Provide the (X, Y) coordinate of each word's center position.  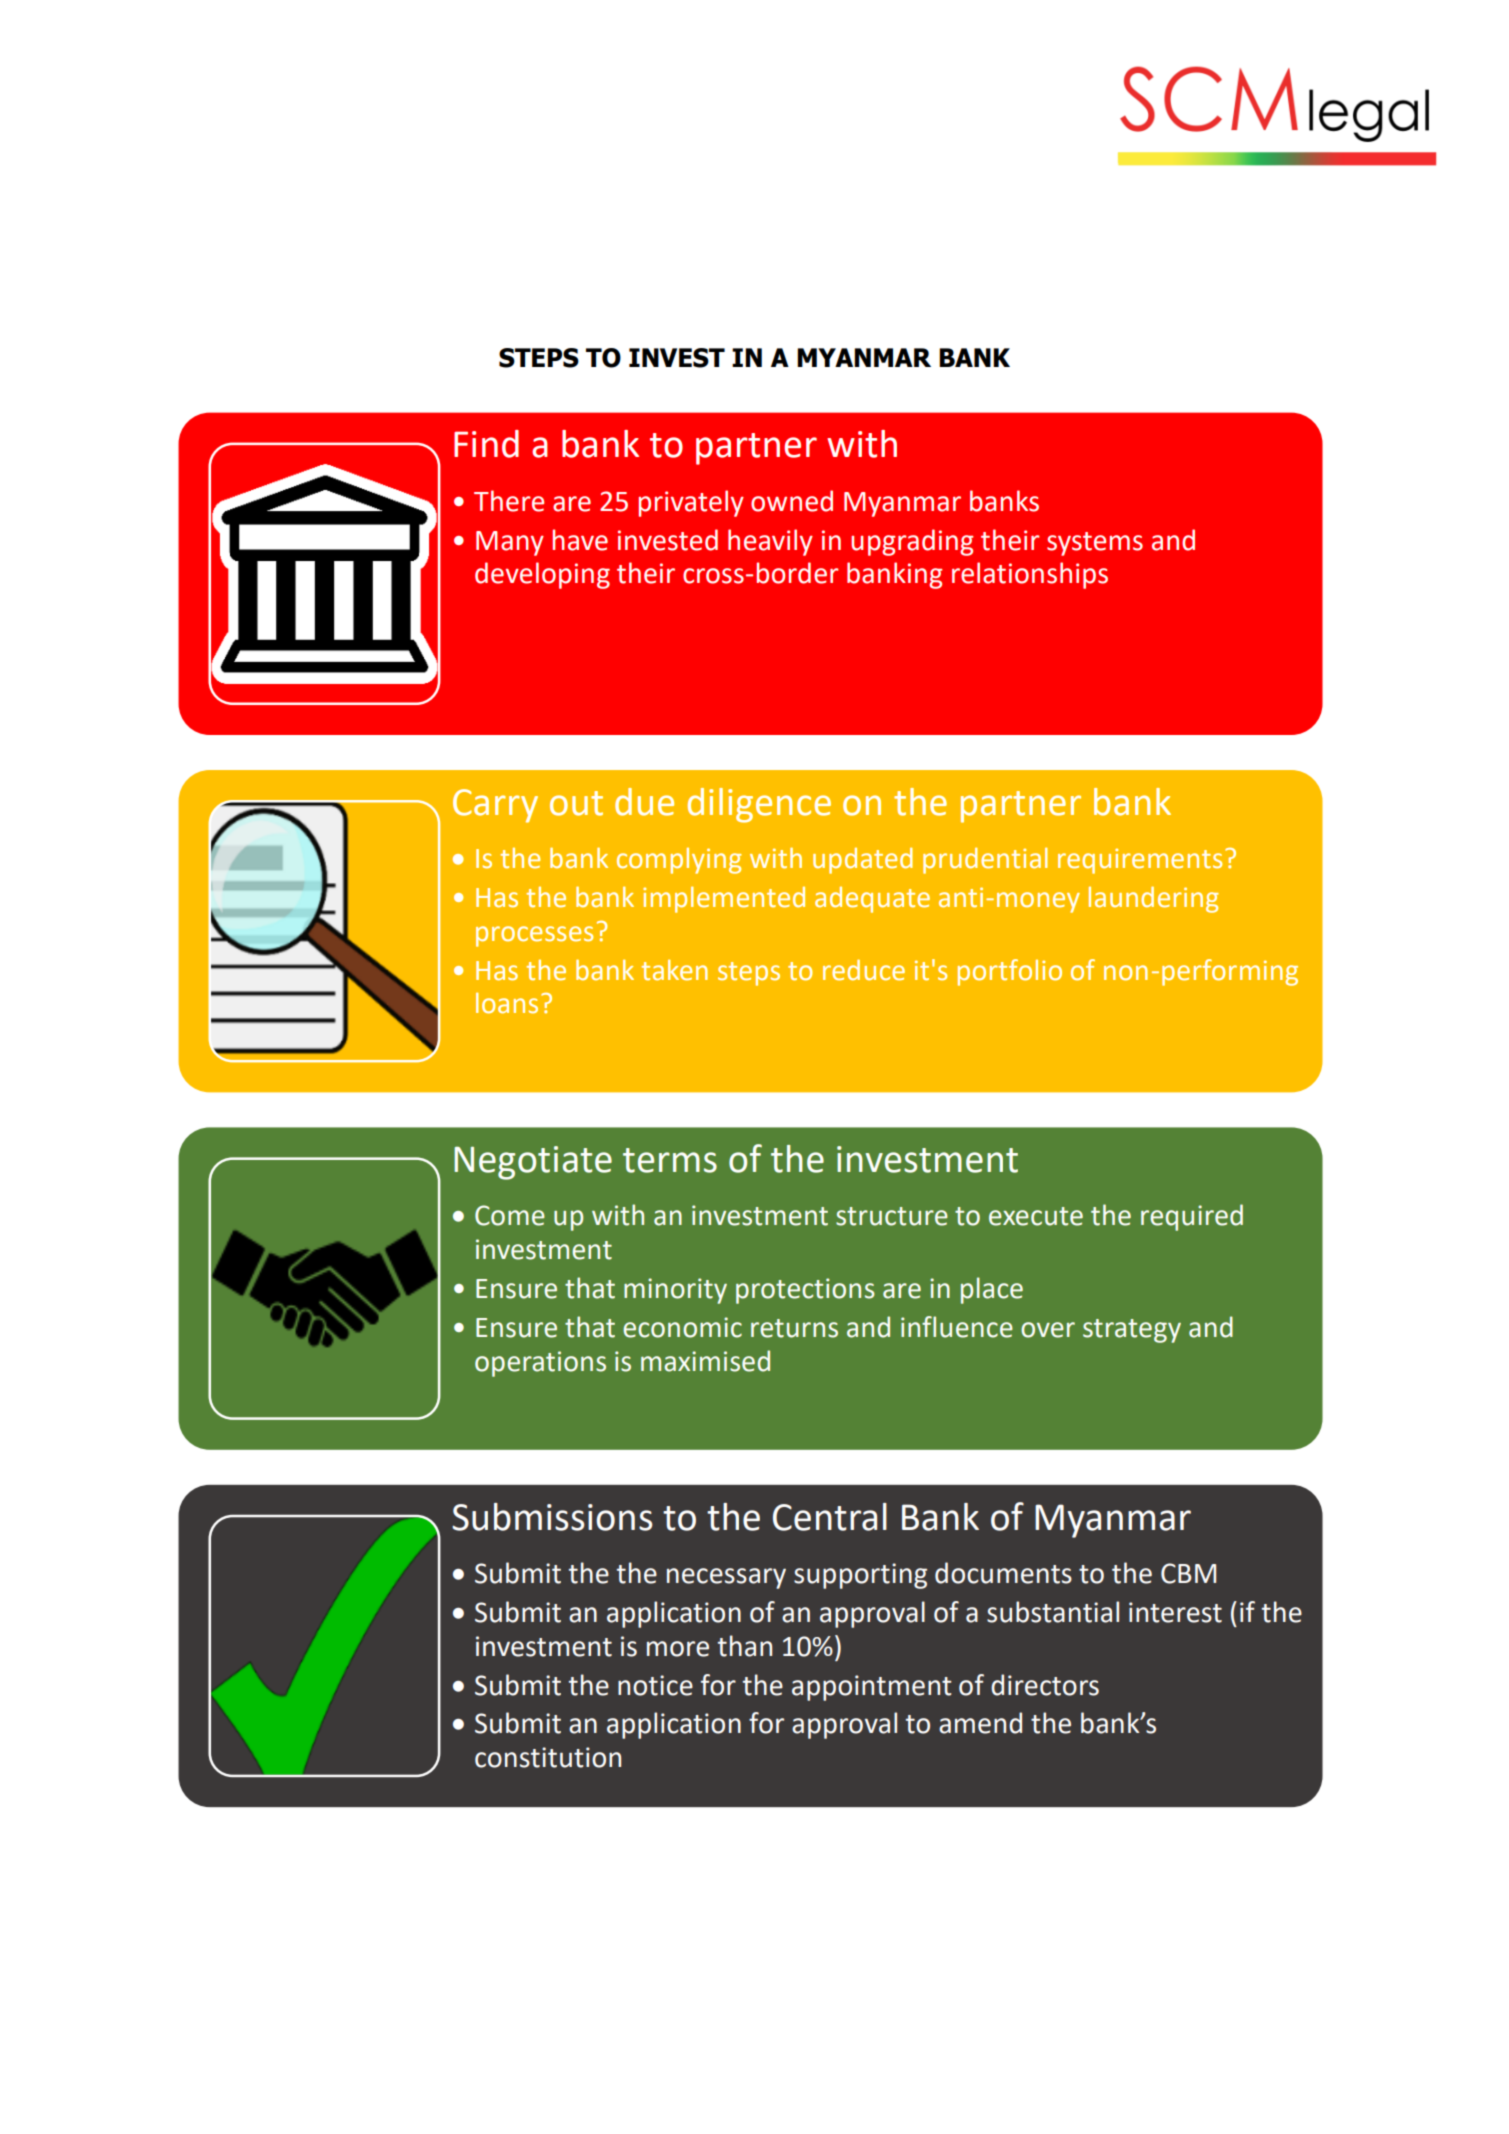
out (576, 803)
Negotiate (533, 1163)
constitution (548, 1757)
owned (792, 501)
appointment (872, 1688)
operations (540, 1364)
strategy (1132, 1331)
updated (863, 861)
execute (1036, 1216)
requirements (1140, 861)
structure (892, 1216)
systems (1095, 544)
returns (794, 1328)
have (580, 540)
